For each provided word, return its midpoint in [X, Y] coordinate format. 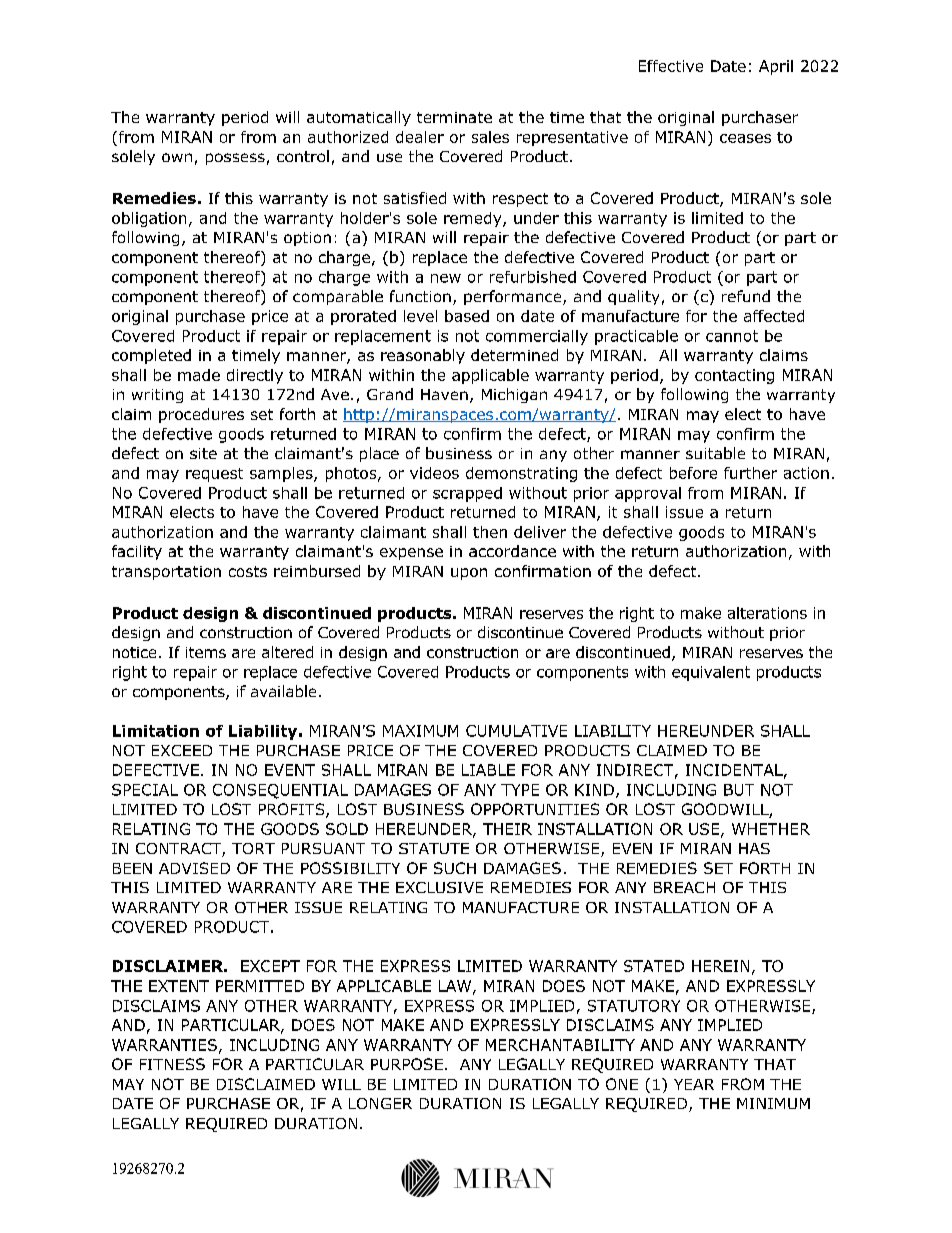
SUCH [455, 868]
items [206, 652]
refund [746, 296]
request [214, 475]
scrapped [467, 494]
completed [151, 356]
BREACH [684, 887]
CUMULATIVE [516, 731]
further [750, 473]
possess [235, 159]
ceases [745, 138]
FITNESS [172, 1064]
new [446, 278]
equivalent [711, 673]
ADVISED [194, 868]
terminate [454, 117]
